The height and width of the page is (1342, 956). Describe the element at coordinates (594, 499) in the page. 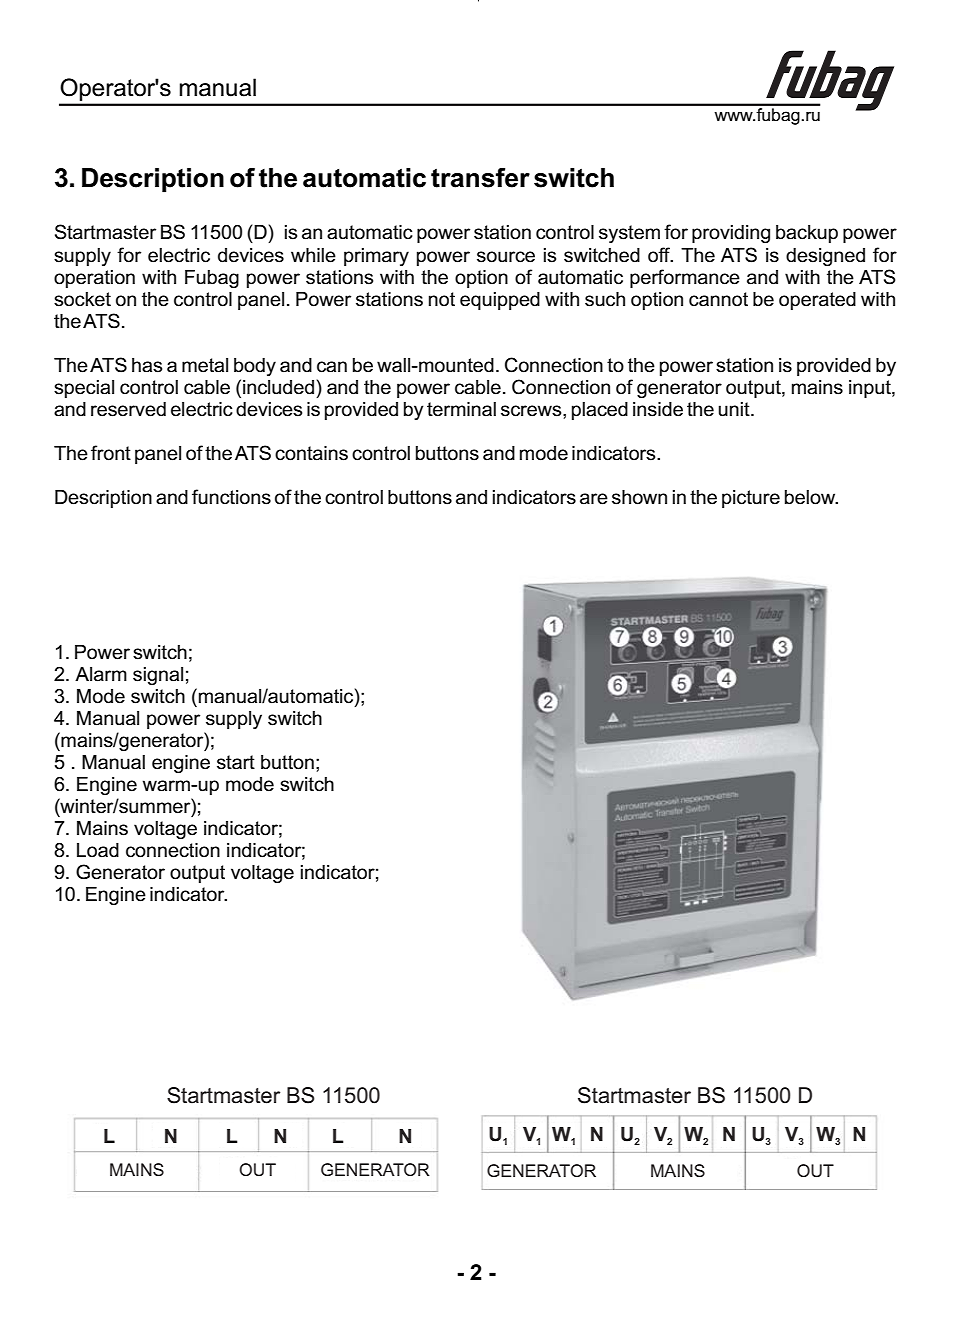

I see `are` at that location.
